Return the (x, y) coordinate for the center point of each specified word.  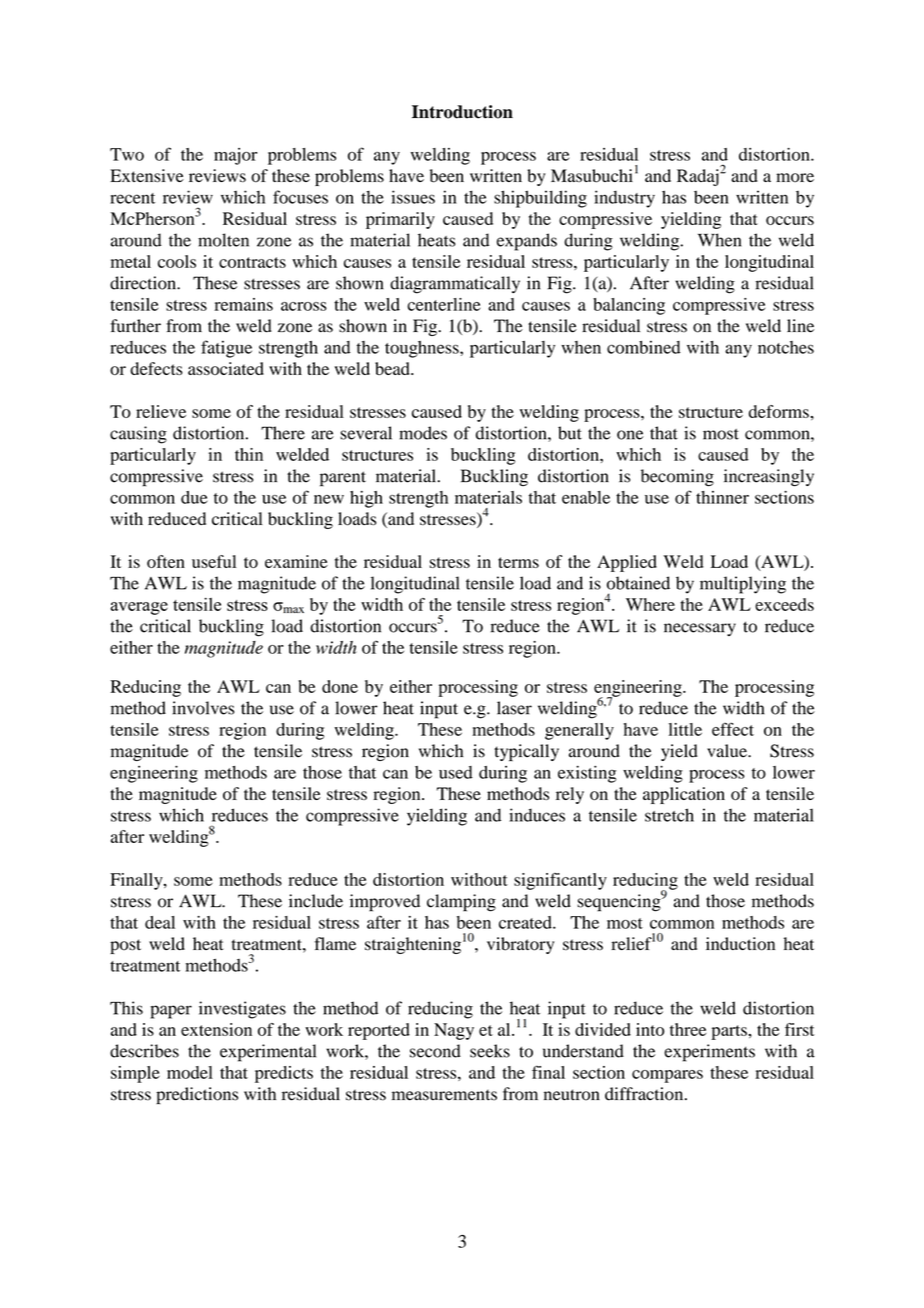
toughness (423, 349)
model (190, 1072)
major (235, 156)
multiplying (743, 585)
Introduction (462, 112)
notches (786, 347)
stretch (669, 815)
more (795, 178)
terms (518, 562)
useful (214, 561)
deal (160, 922)
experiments (709, 1053)
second (435, 1051)
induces (537, 815)
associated (226, 368)
